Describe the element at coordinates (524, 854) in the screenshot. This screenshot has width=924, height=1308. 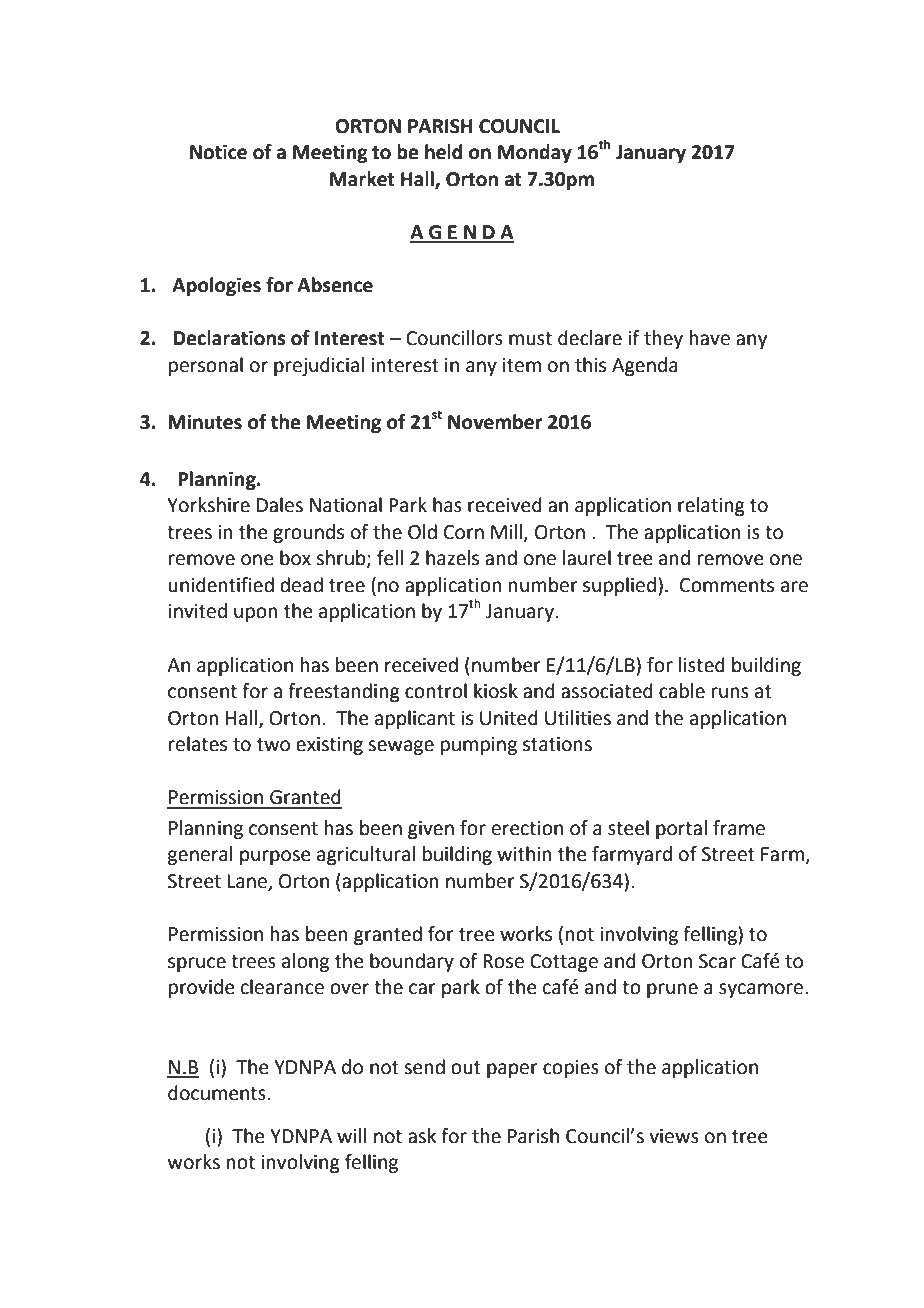
I see `within` at that location.
